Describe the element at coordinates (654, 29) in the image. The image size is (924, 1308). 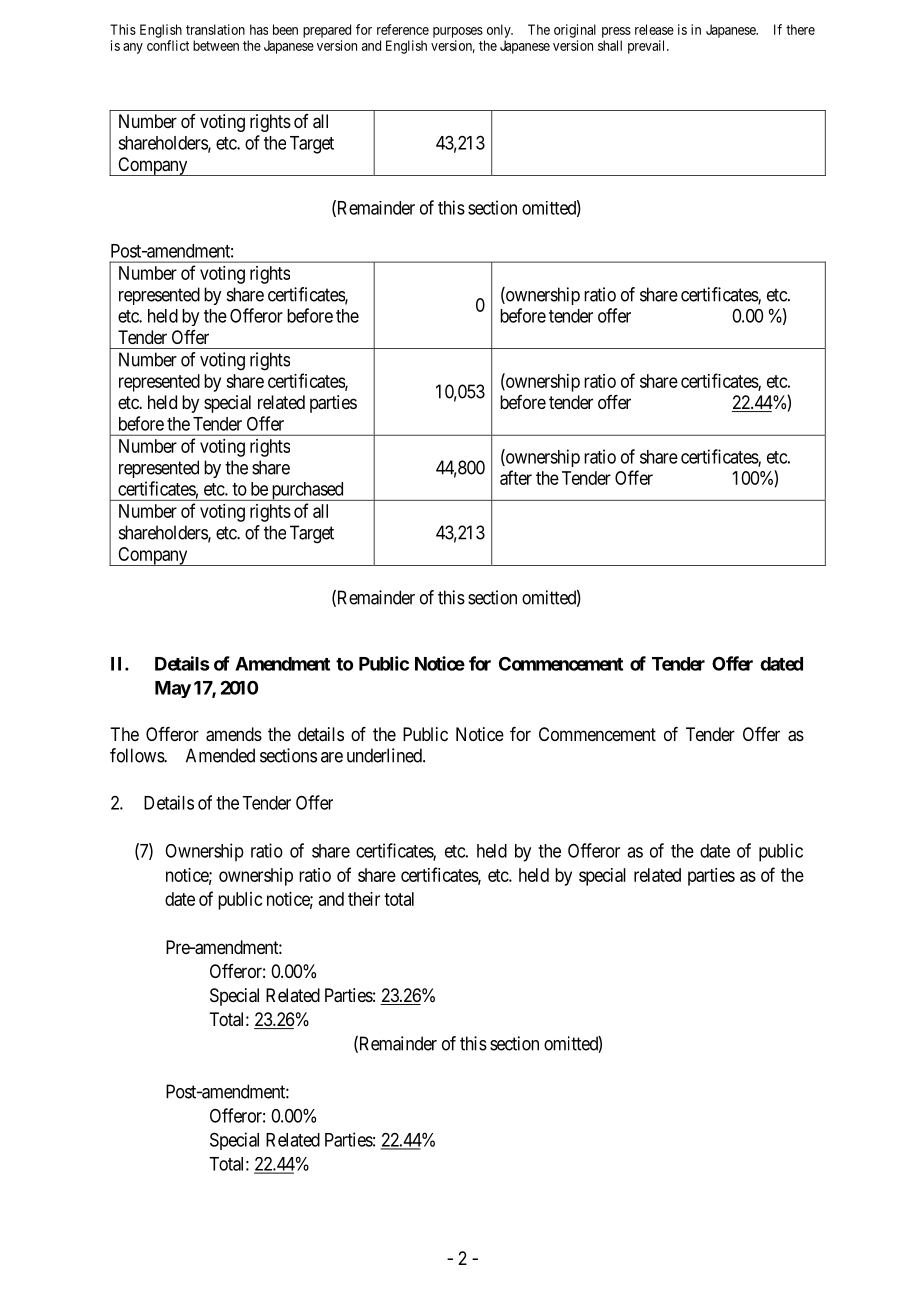
I see `release` at that location.
